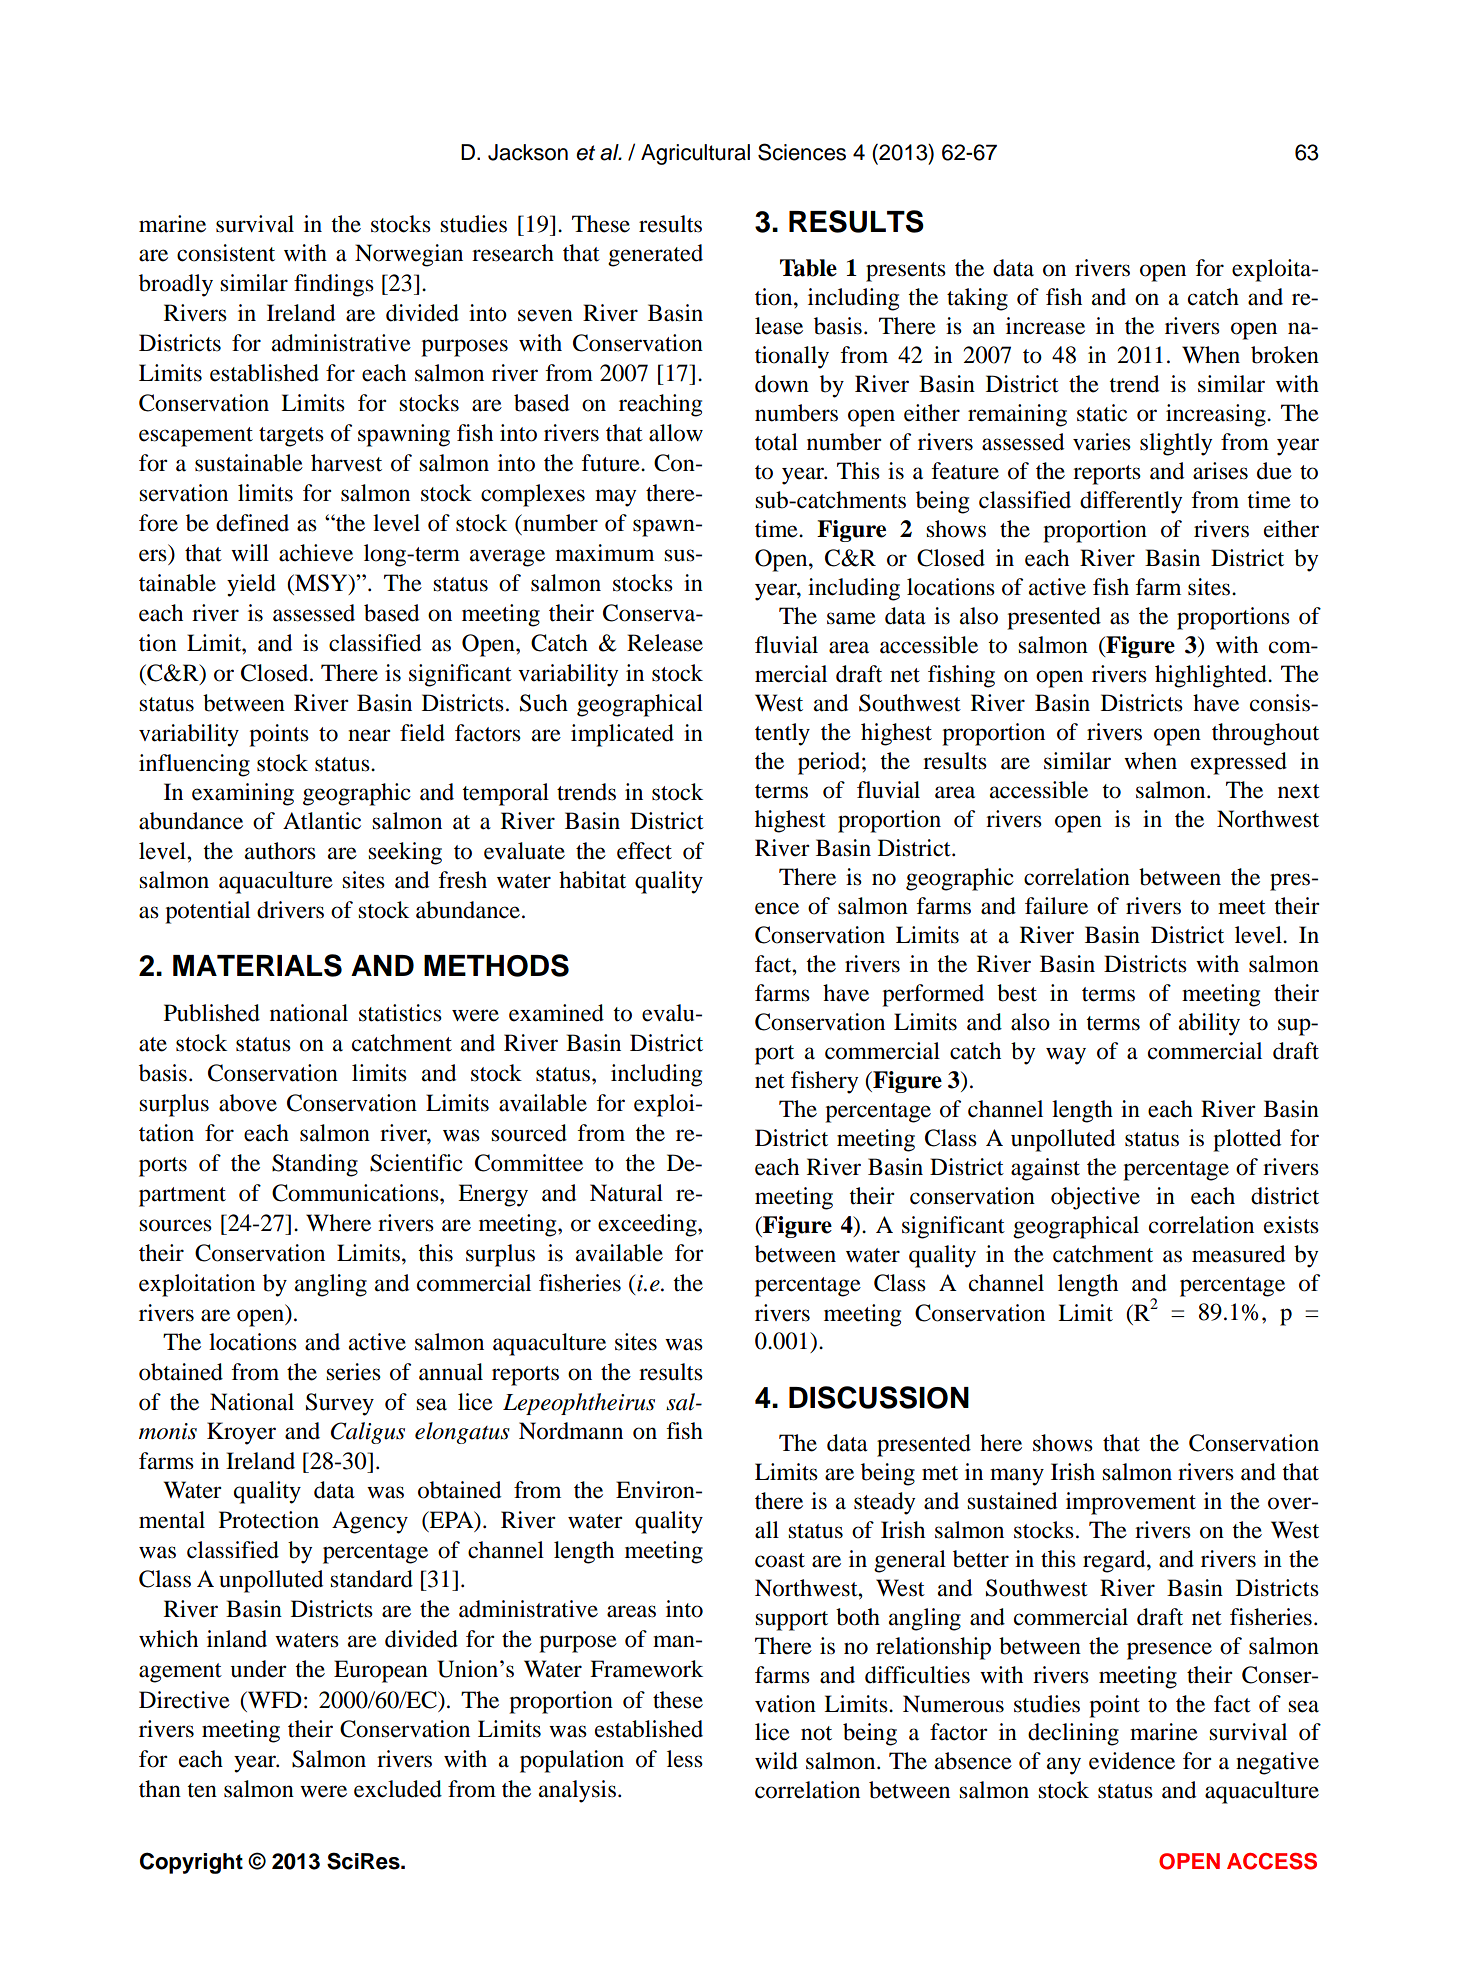 The width and height of the page is (1457, 1978). Describe the element at coordinates (1066, 1056) in the page. I see `way` at that location.
